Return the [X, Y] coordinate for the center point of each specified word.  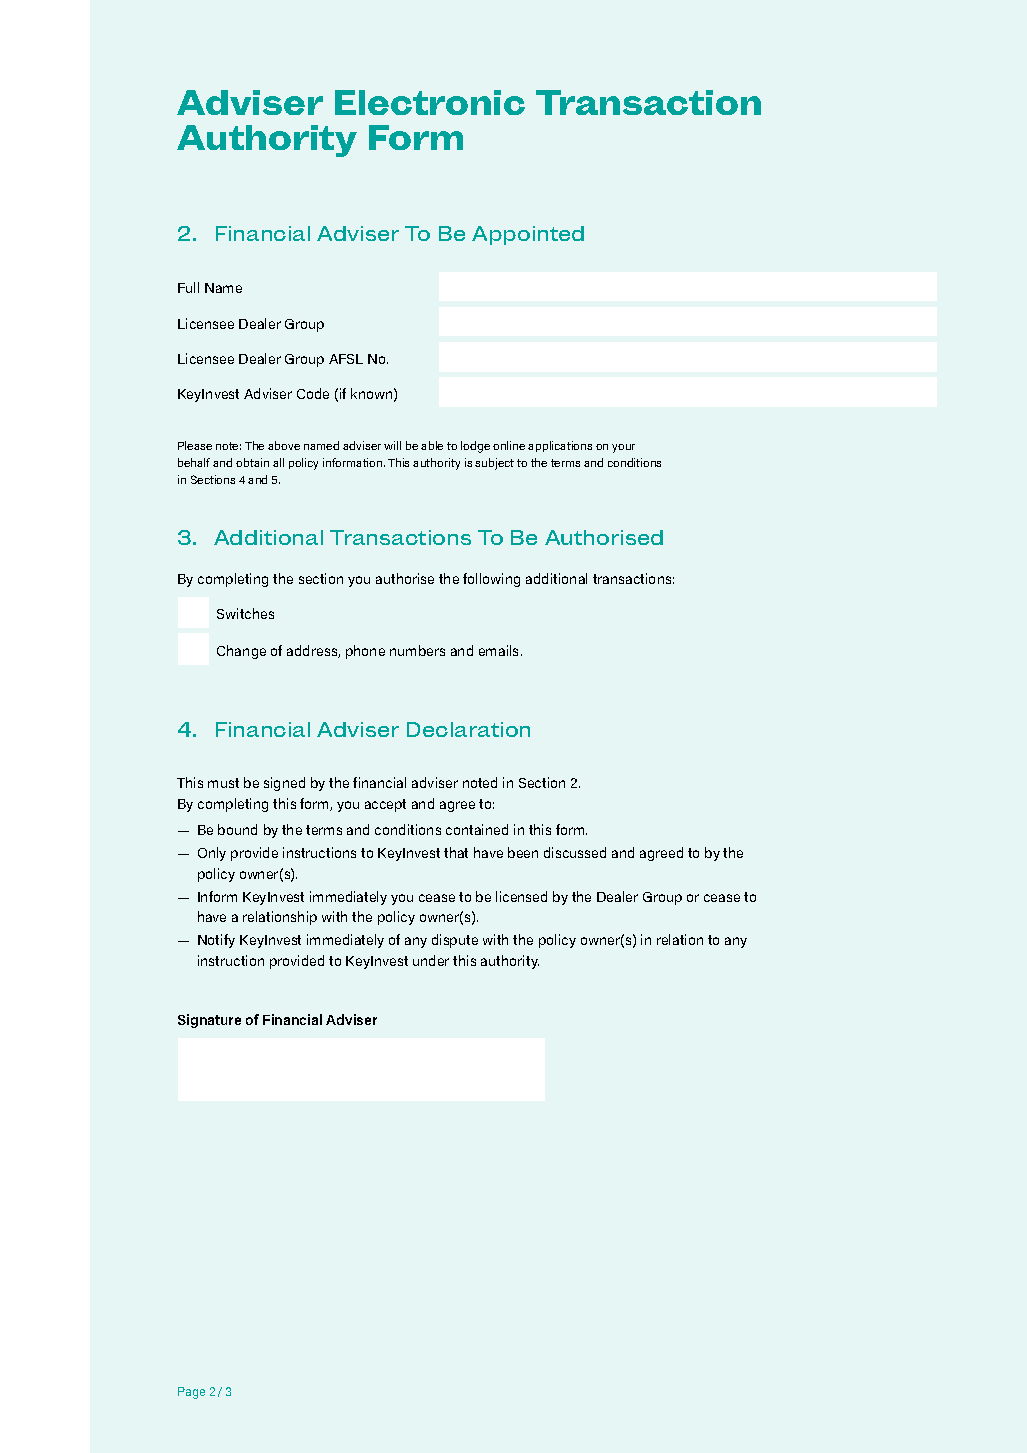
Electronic [430, 102]
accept [385, 805]
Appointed [528, 235]
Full [188, 287]
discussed [575, 852]
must [223, 783]
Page [191, 1393]
